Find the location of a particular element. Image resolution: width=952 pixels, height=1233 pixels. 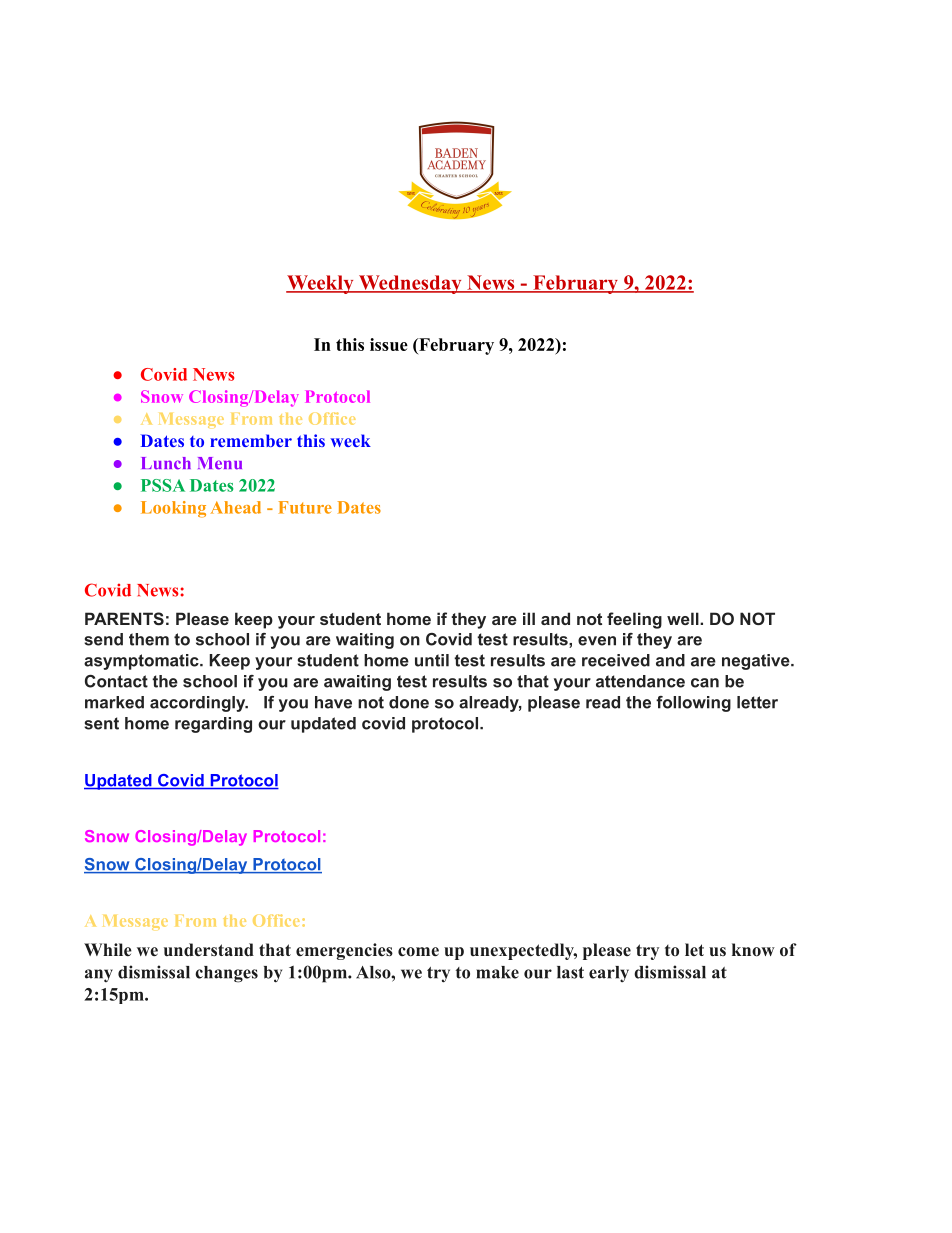

Wednesday is located at coordinates (410, 284).
